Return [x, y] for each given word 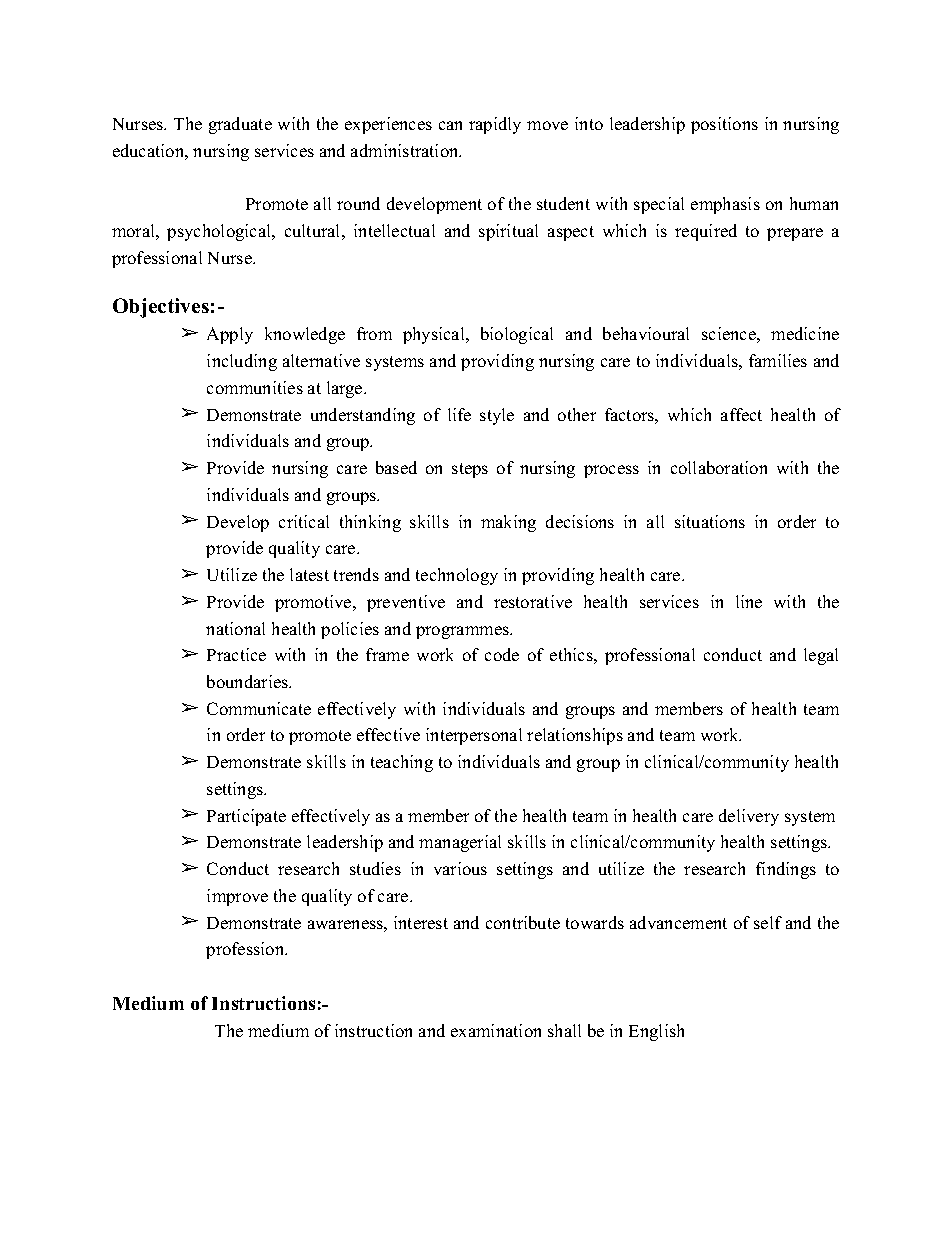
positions [724, 125]
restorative [533, 601]
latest [309, 574]
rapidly [495, 125]
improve [237, 897]
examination [496, 1030]
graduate [240, 125]
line [749, 601]
